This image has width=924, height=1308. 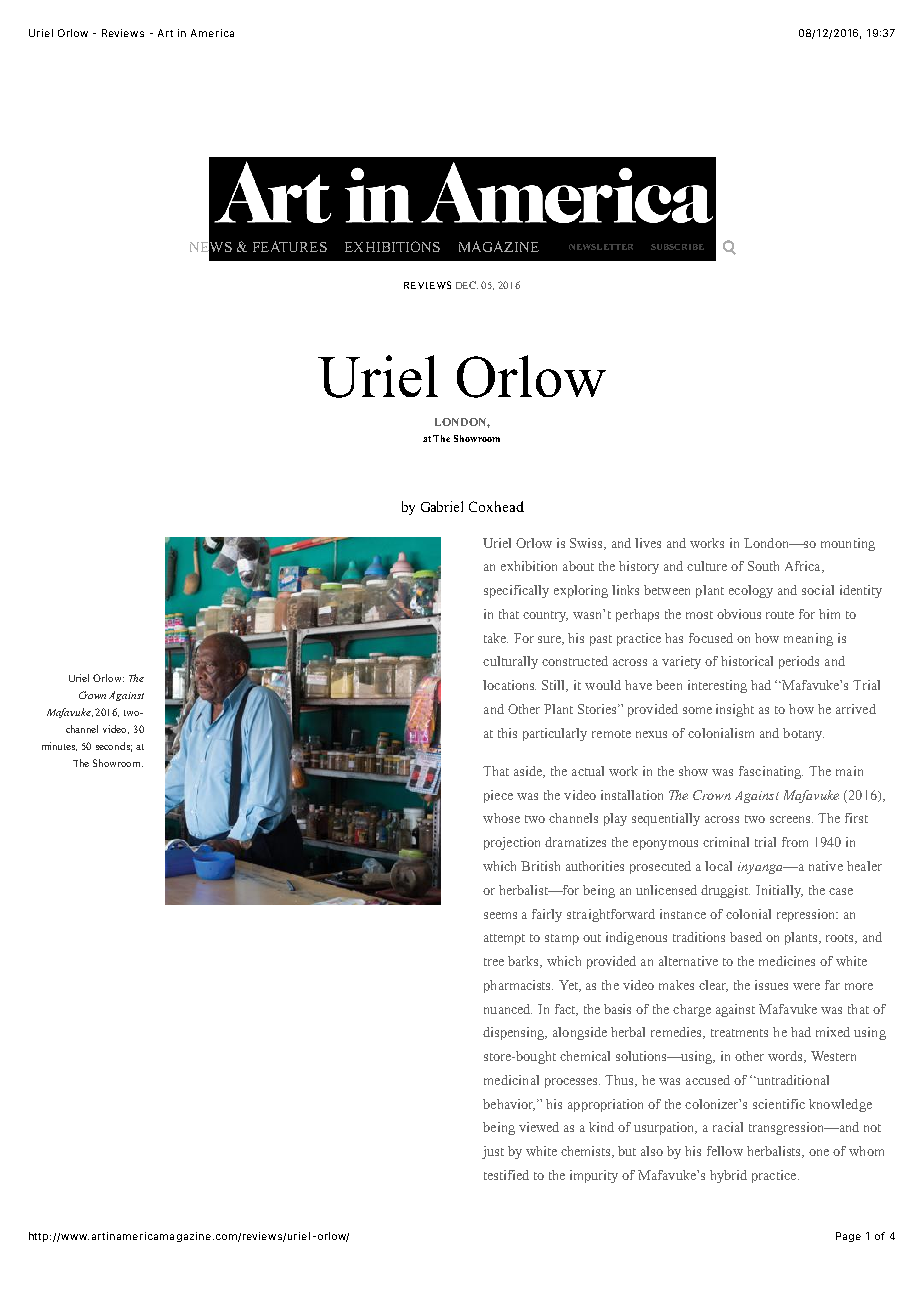 I want to click on DEC, so click(x=467, y=285).
